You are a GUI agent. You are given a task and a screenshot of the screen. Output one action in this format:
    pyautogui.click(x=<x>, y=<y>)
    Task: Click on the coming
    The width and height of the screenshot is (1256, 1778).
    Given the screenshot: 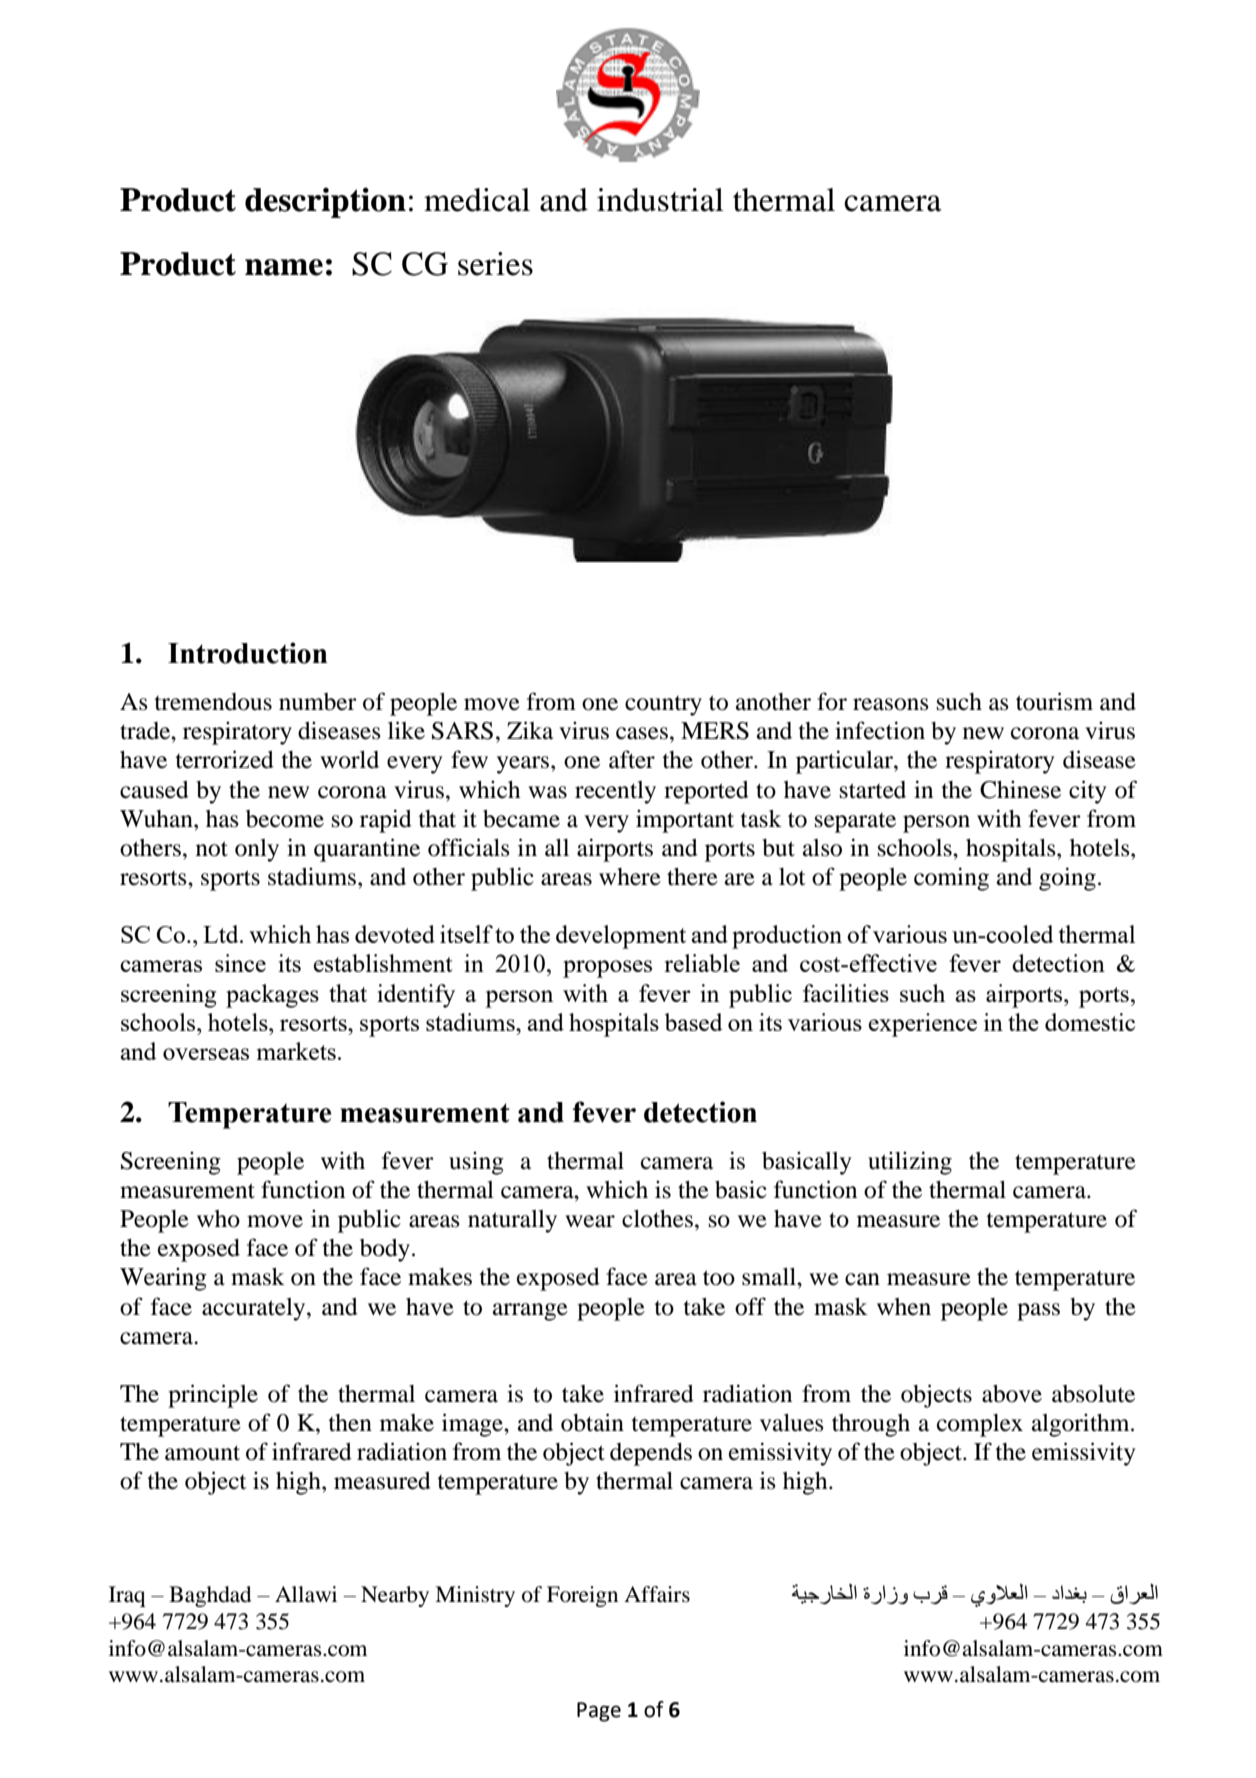 What is the action you would take?
    pyautogui.click(x=951, y=879)
